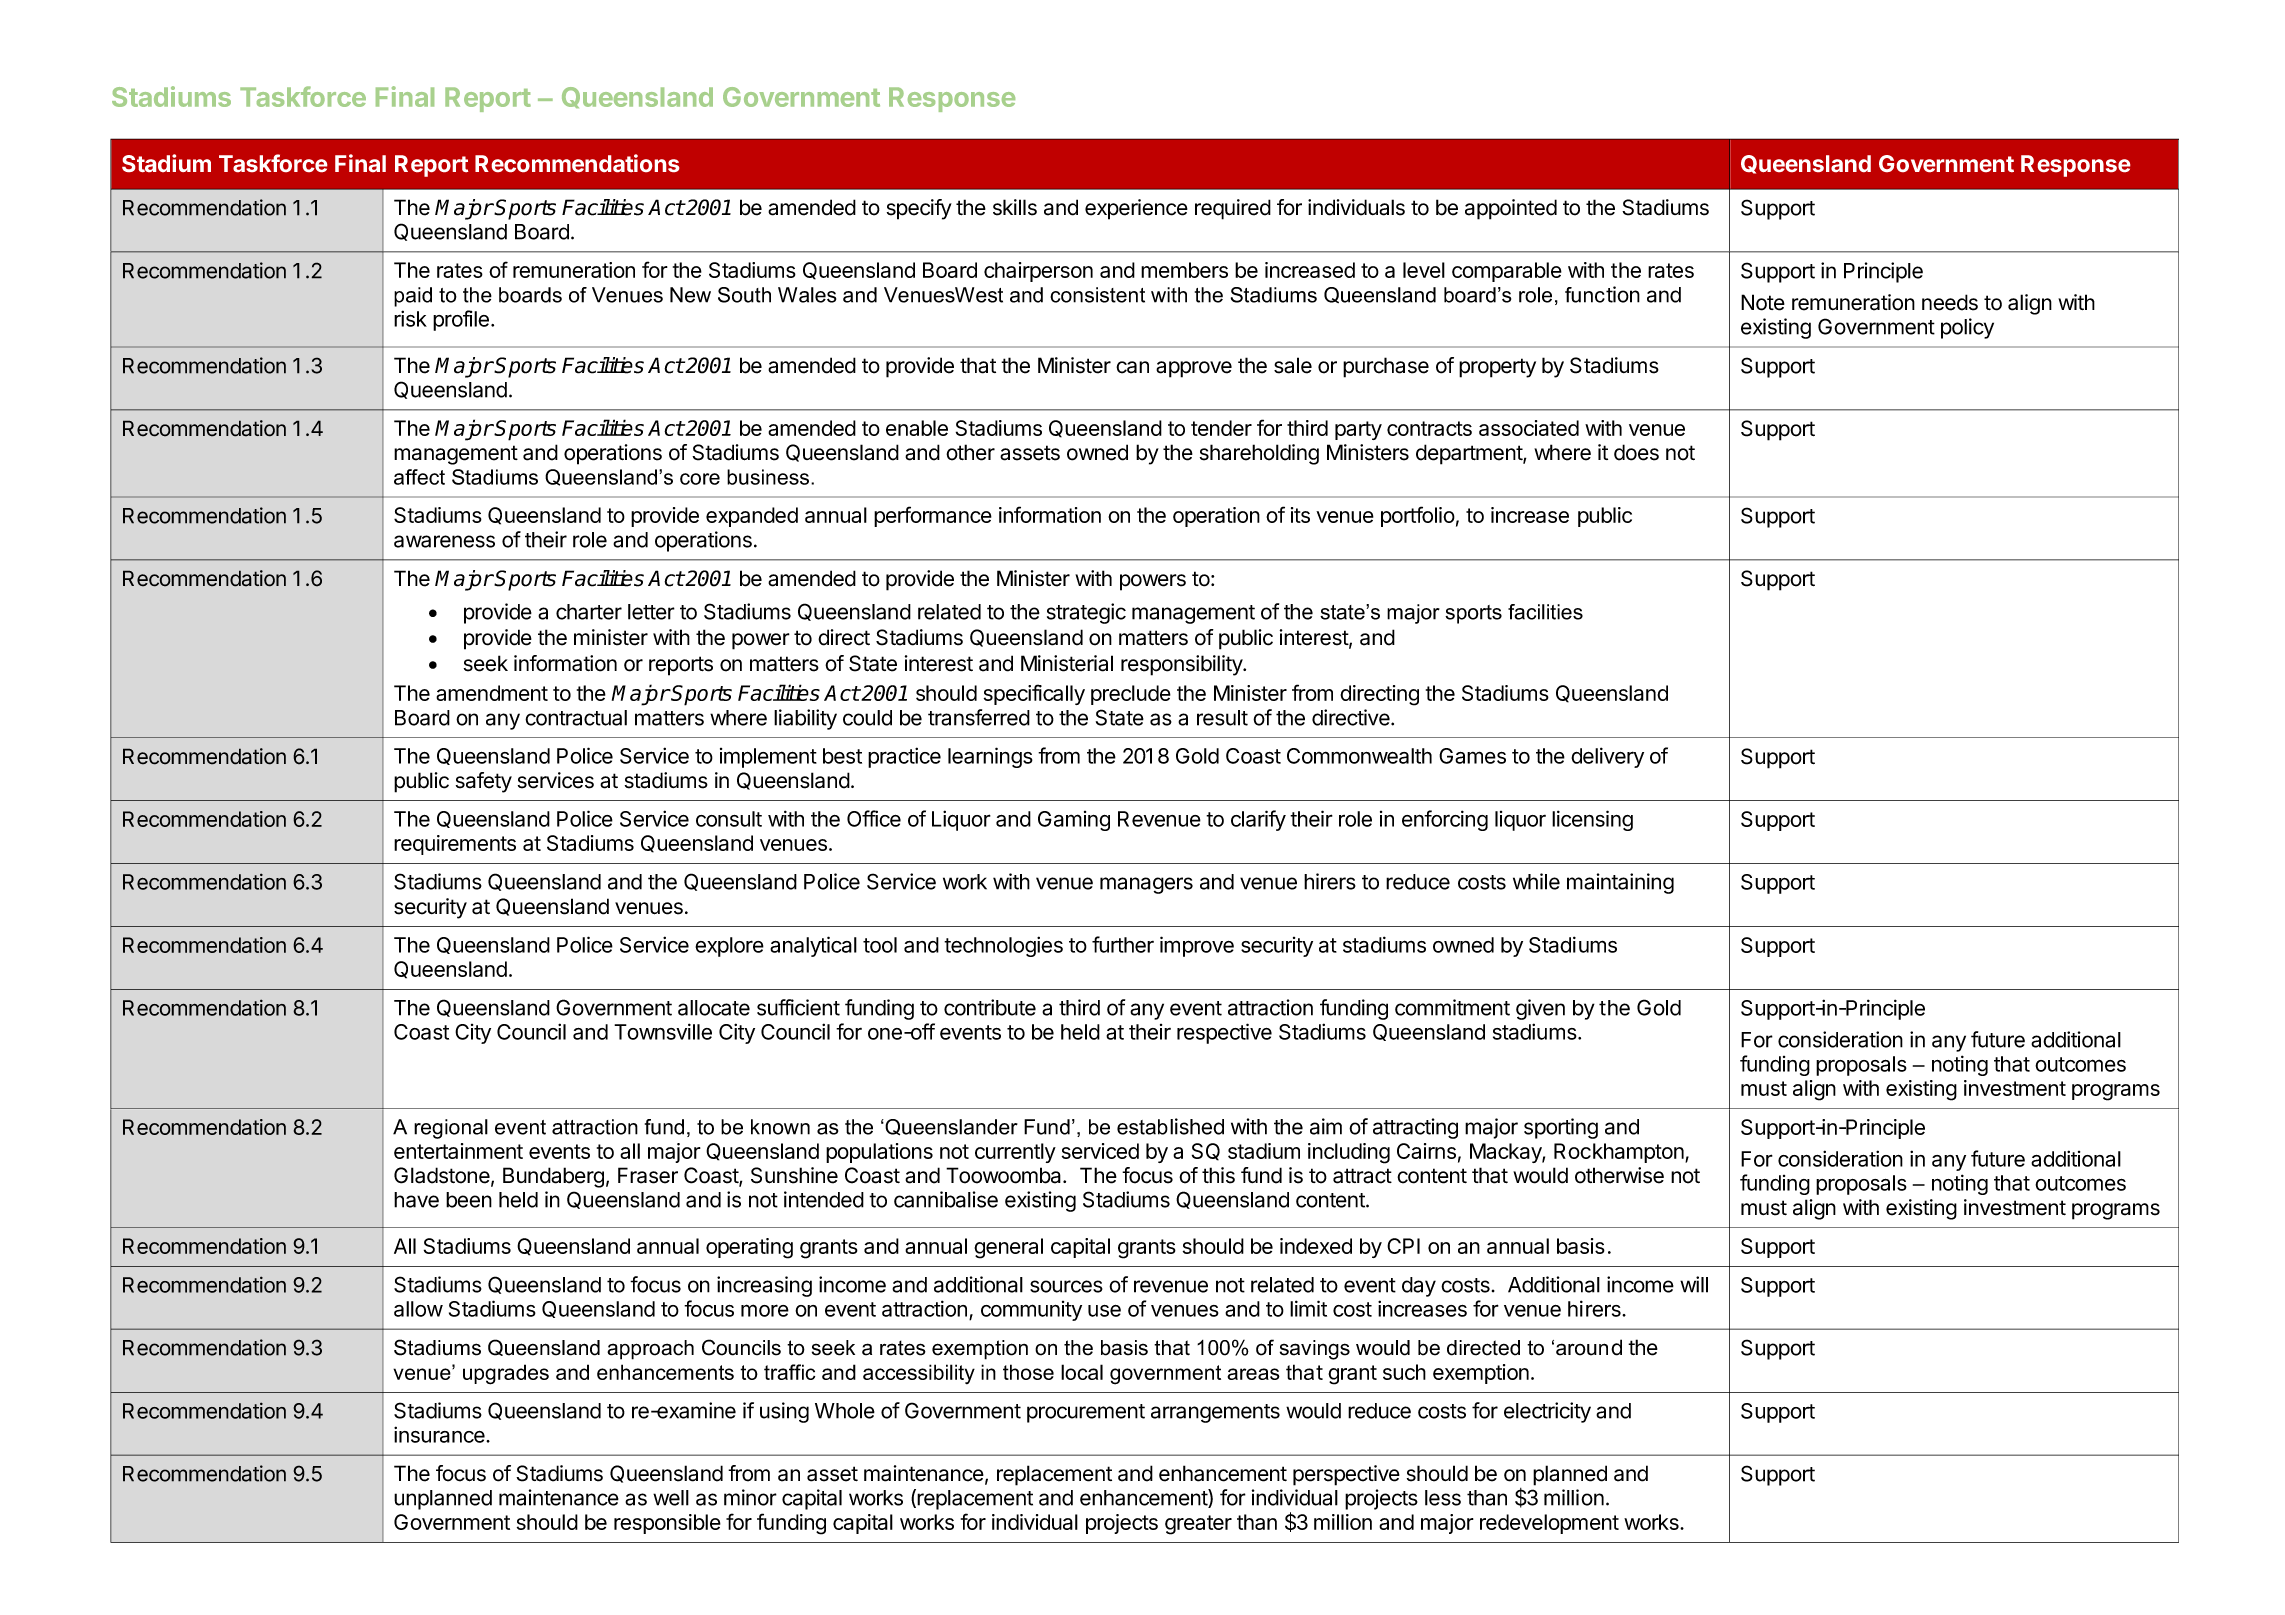 The height and width of the image is (1615, 2285). I want to click on Note, so click(1763, 302).
